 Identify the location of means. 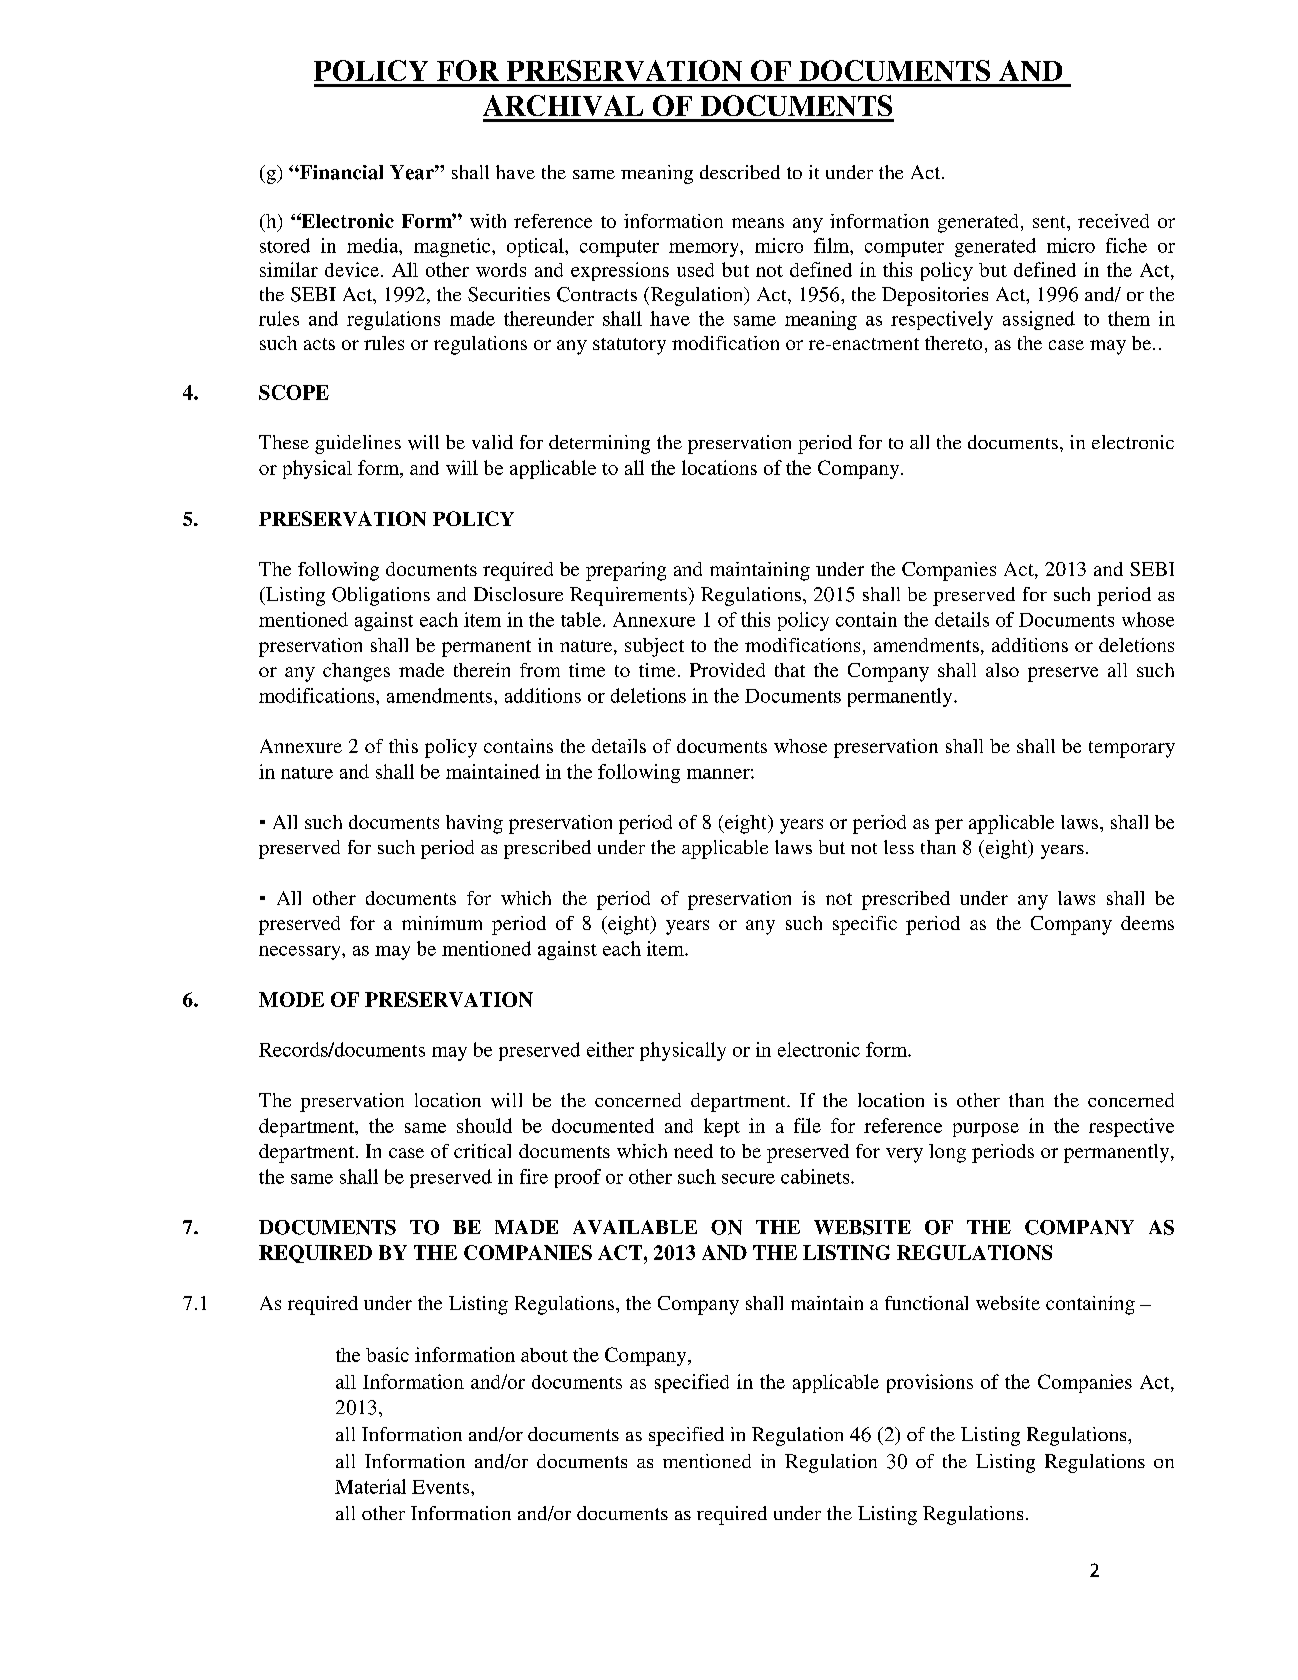
(758, 223).
